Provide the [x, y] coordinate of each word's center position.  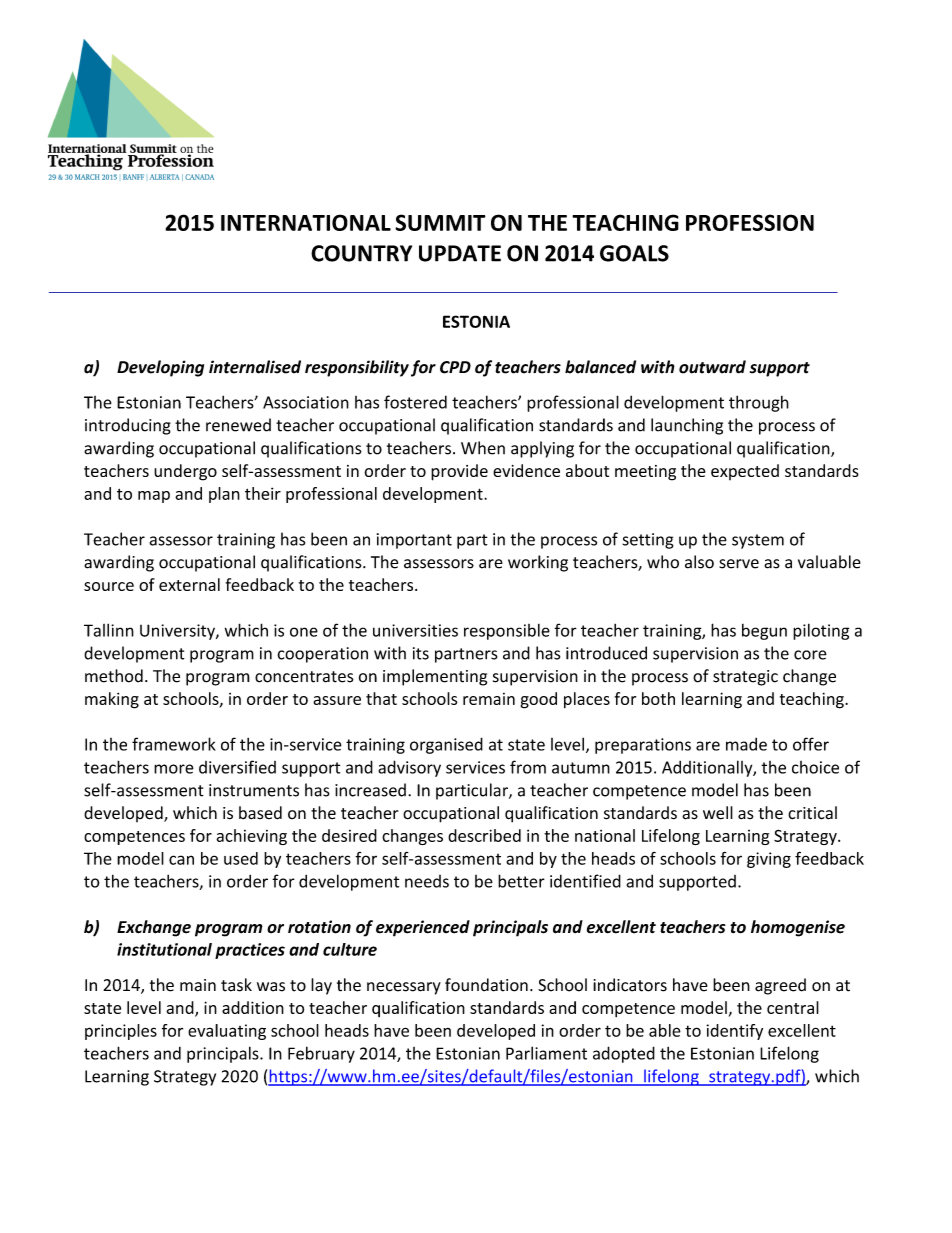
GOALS [634, 253]
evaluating [227, 1032]
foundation [486, 985]
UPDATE [460, 253]
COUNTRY [361, 253]
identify [734, 1032]
